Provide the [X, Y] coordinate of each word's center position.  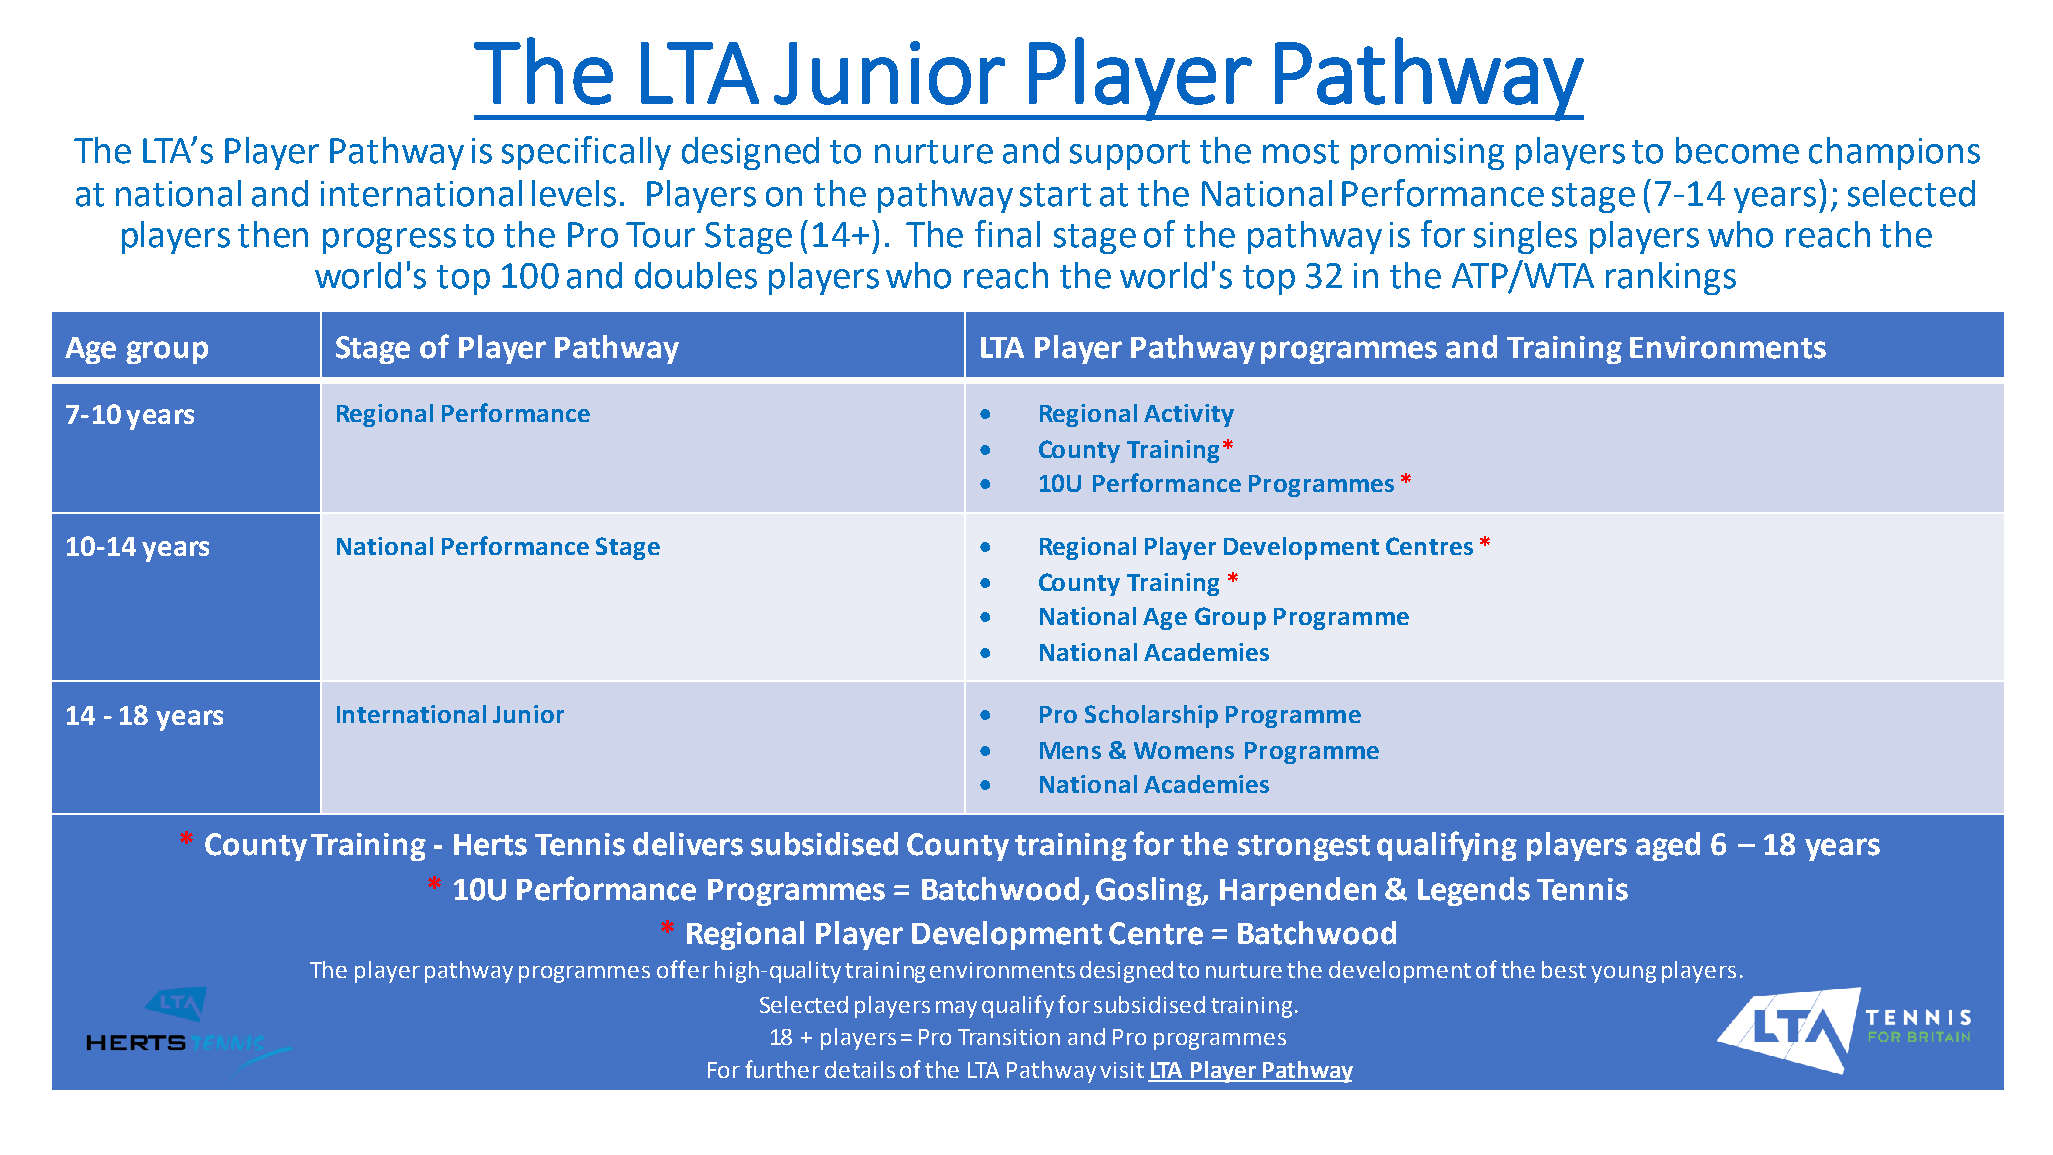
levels [574, 193]
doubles [696, 275]
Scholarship [1151, 716]
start [1055, 195]
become [1737, 150]
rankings [1671, 278]
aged [1668, 846]
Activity [1189, 415]
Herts [490, 845]
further [782, 1069]
